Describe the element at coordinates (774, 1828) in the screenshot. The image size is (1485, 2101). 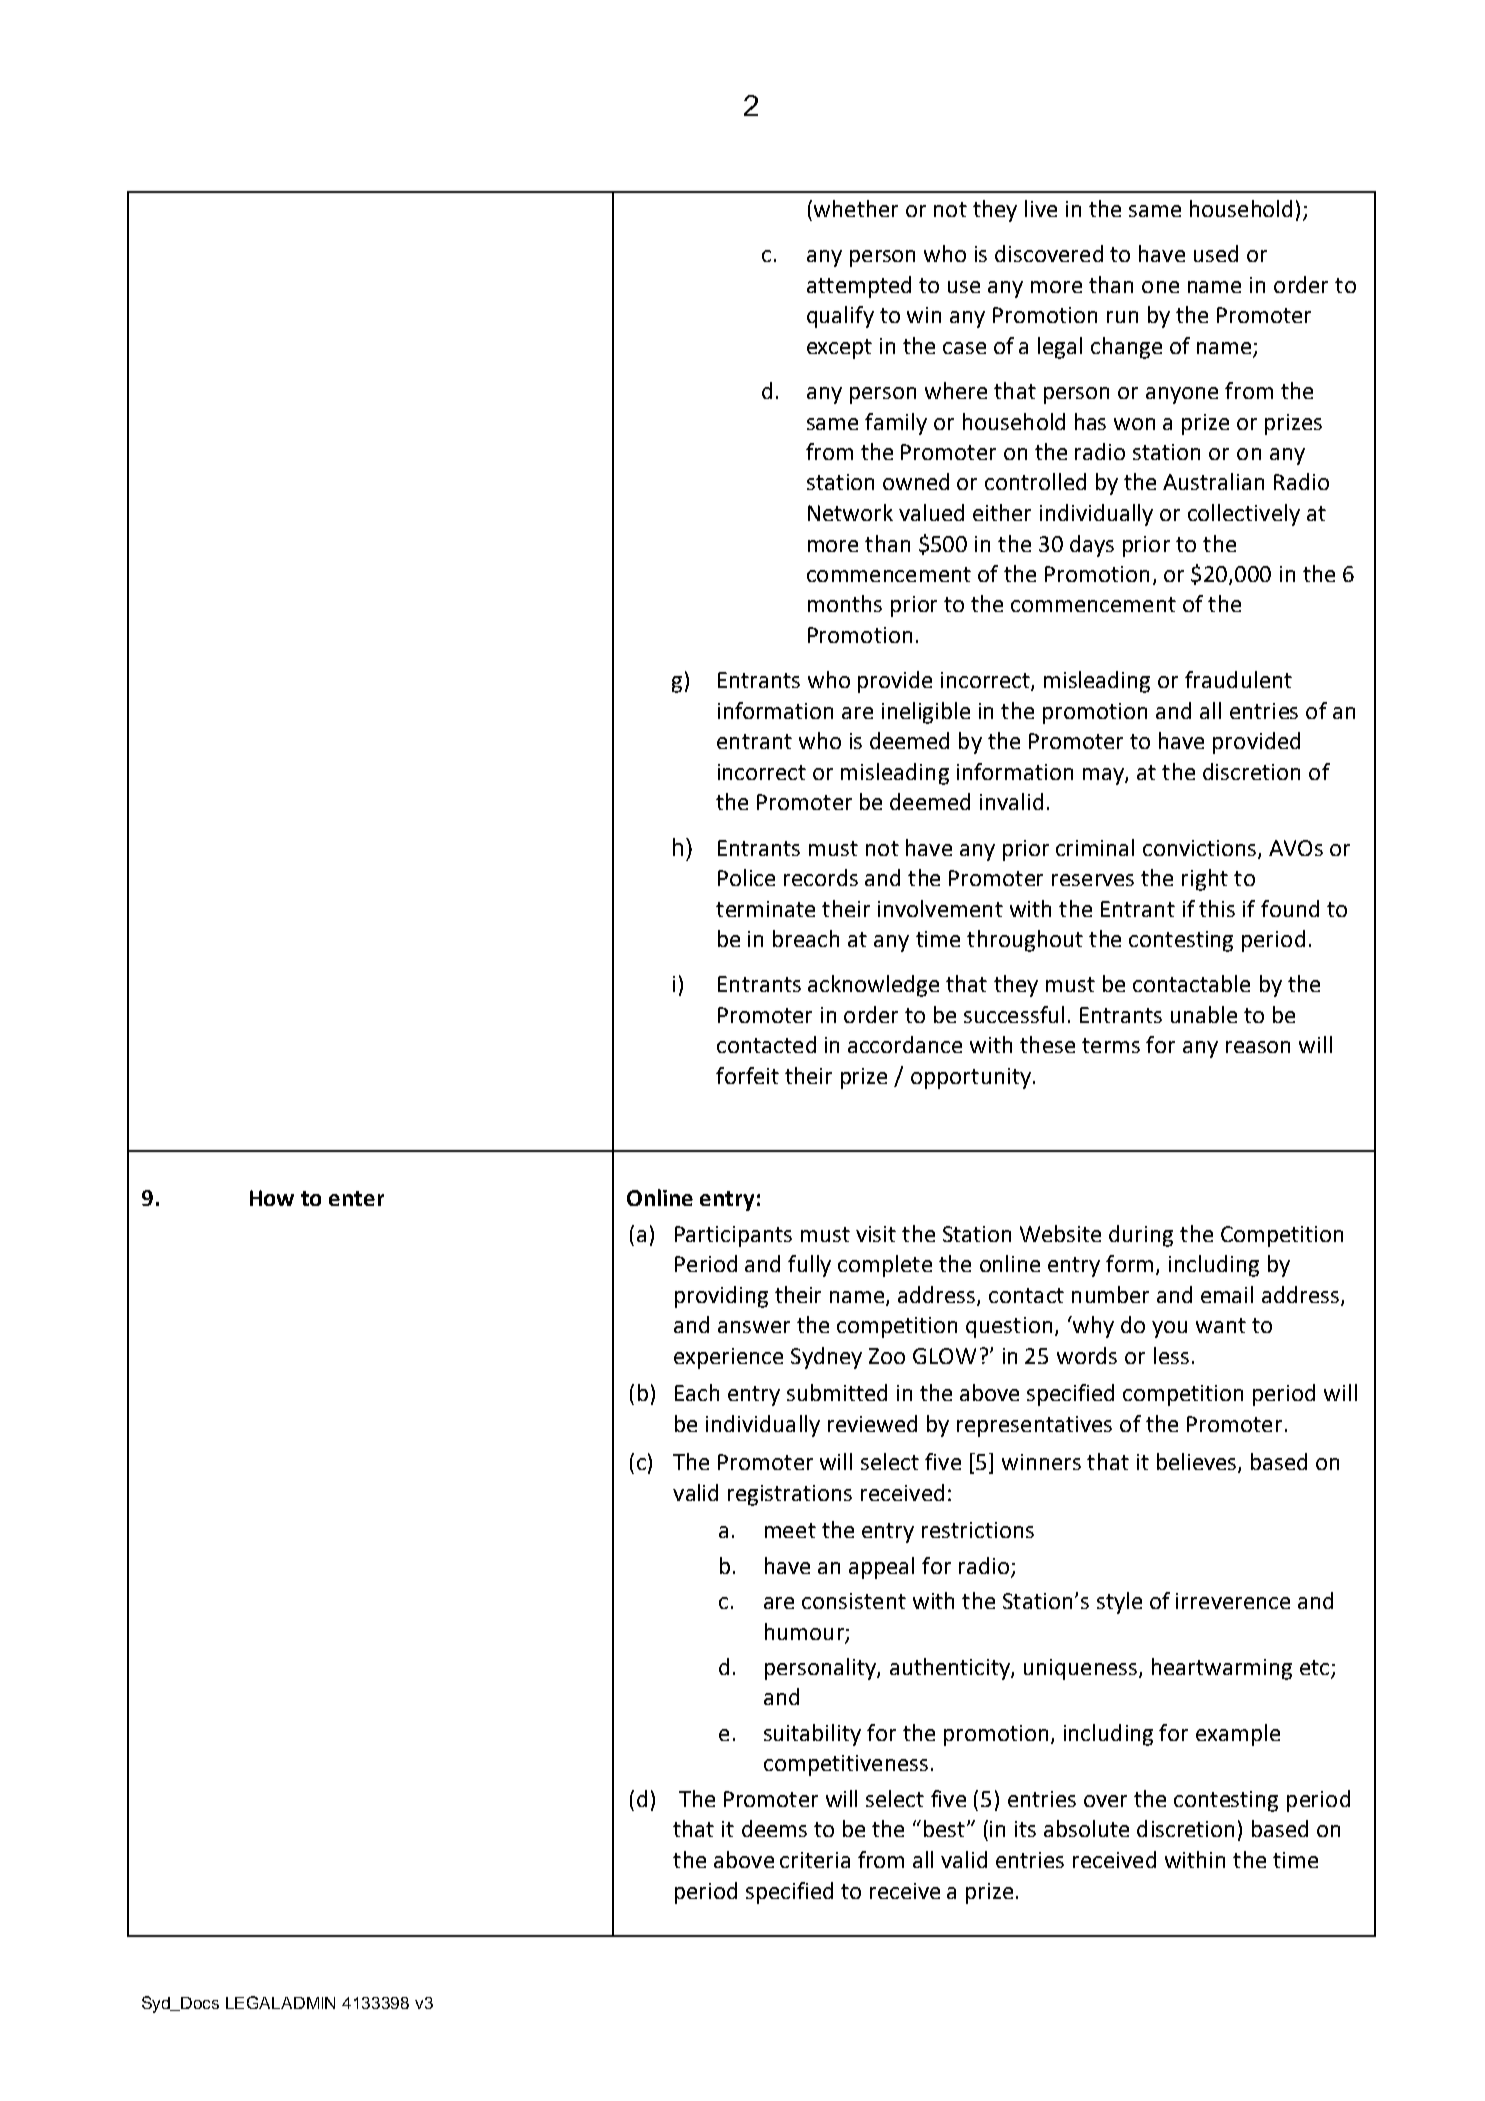
I see `deems` at that location.
